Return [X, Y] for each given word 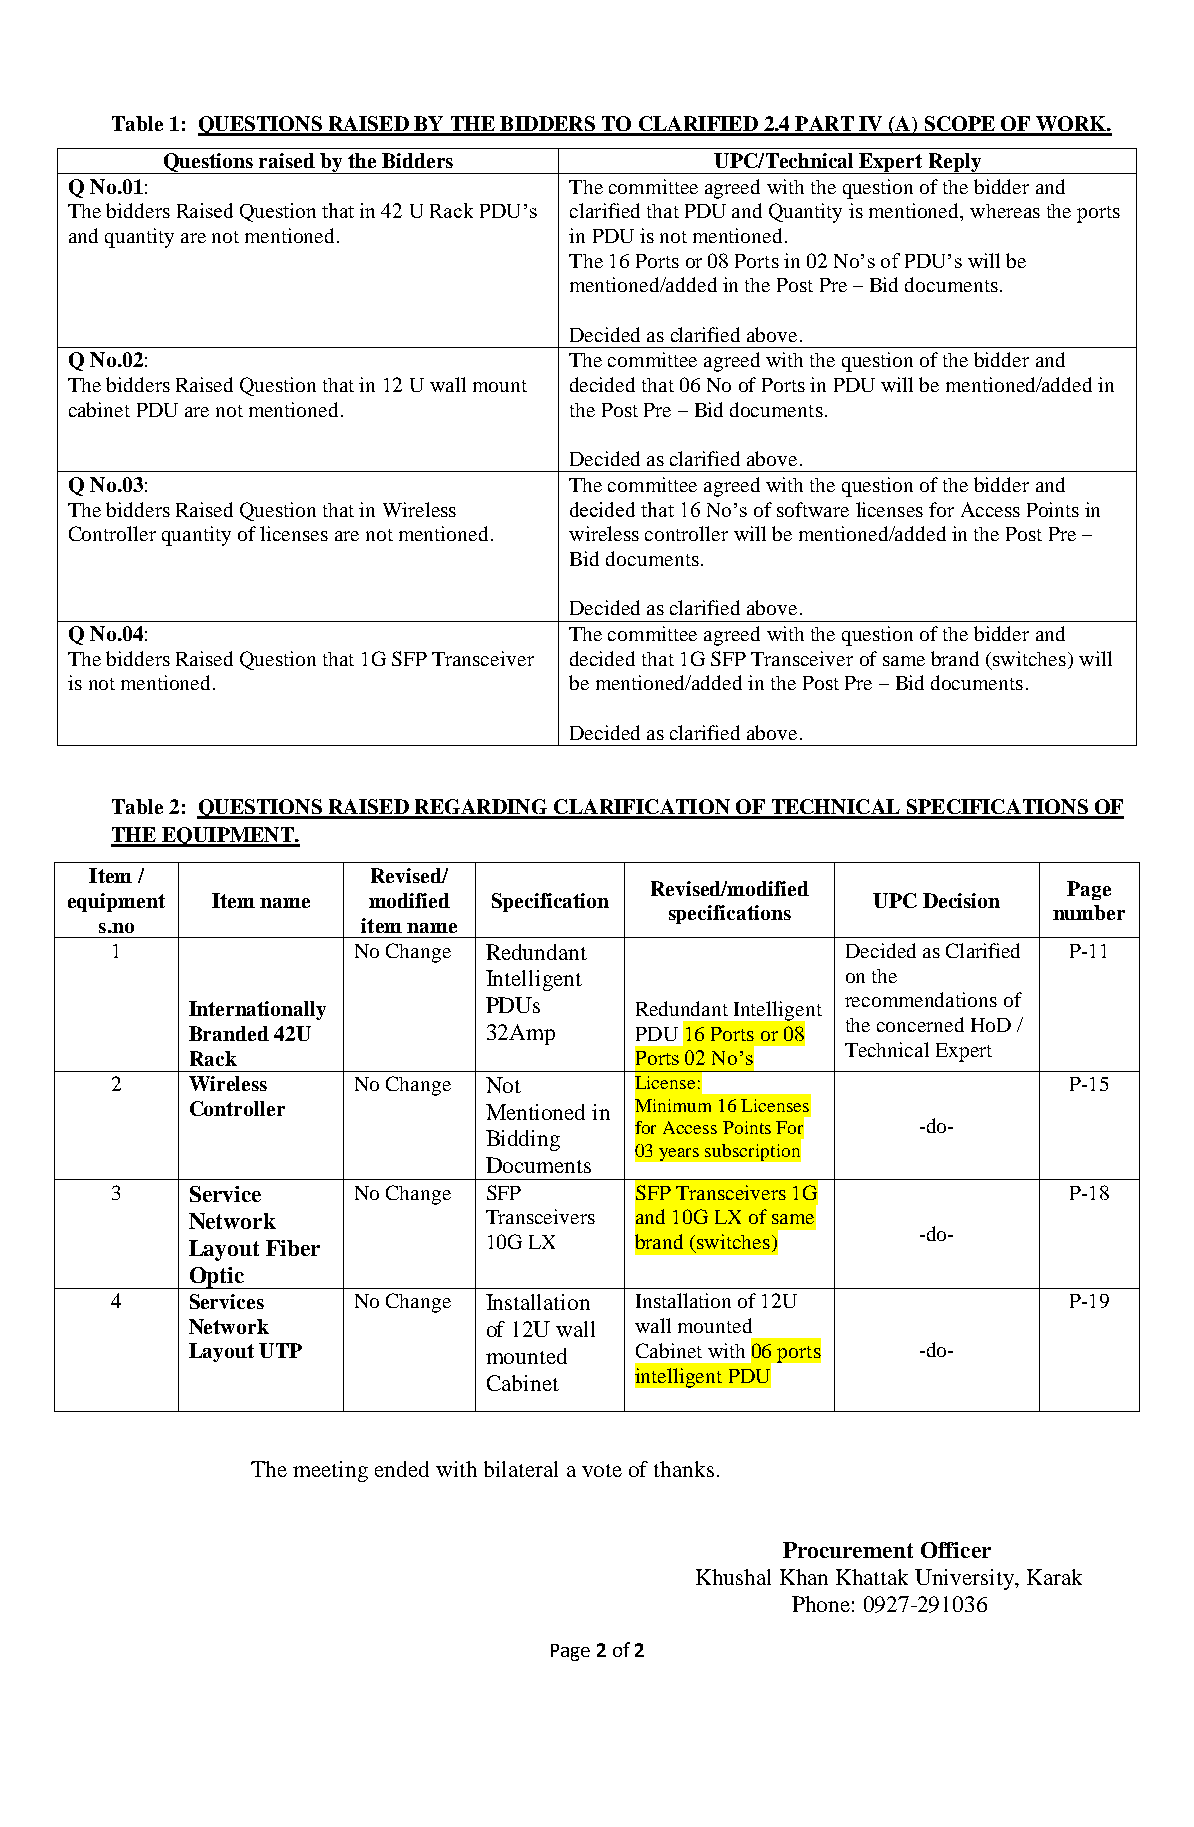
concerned [920, 1024]
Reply [954, 163]
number [1089, 912]
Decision [961, 900]
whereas [1005, 211]
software [813, 509]
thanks [684, 1469]
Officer [956, 1550]
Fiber [293, 1248]
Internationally [257, 1010]
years [679, 1154]
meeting [330, 1471]
